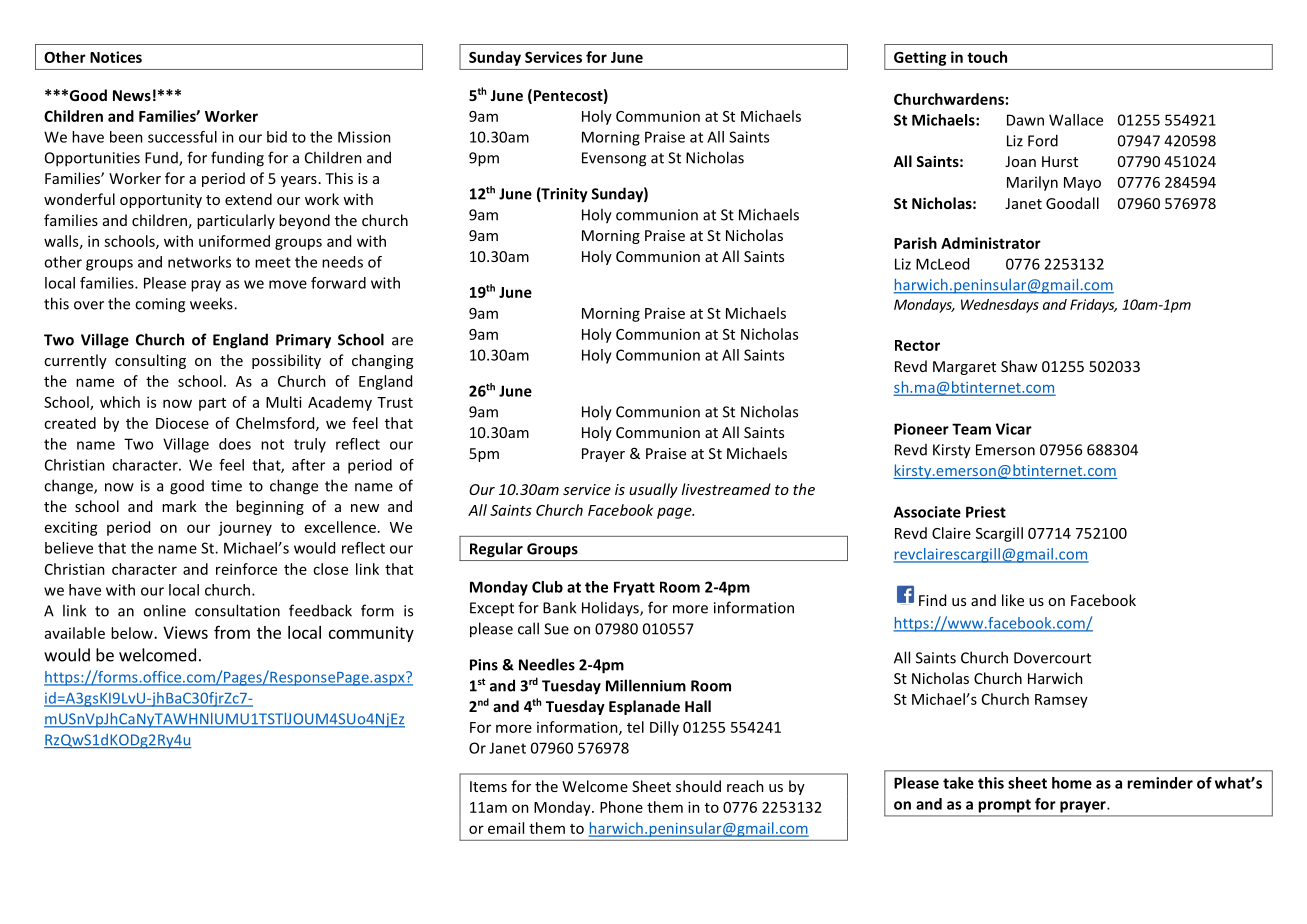  I want to click on Views, so click(185, 632).
